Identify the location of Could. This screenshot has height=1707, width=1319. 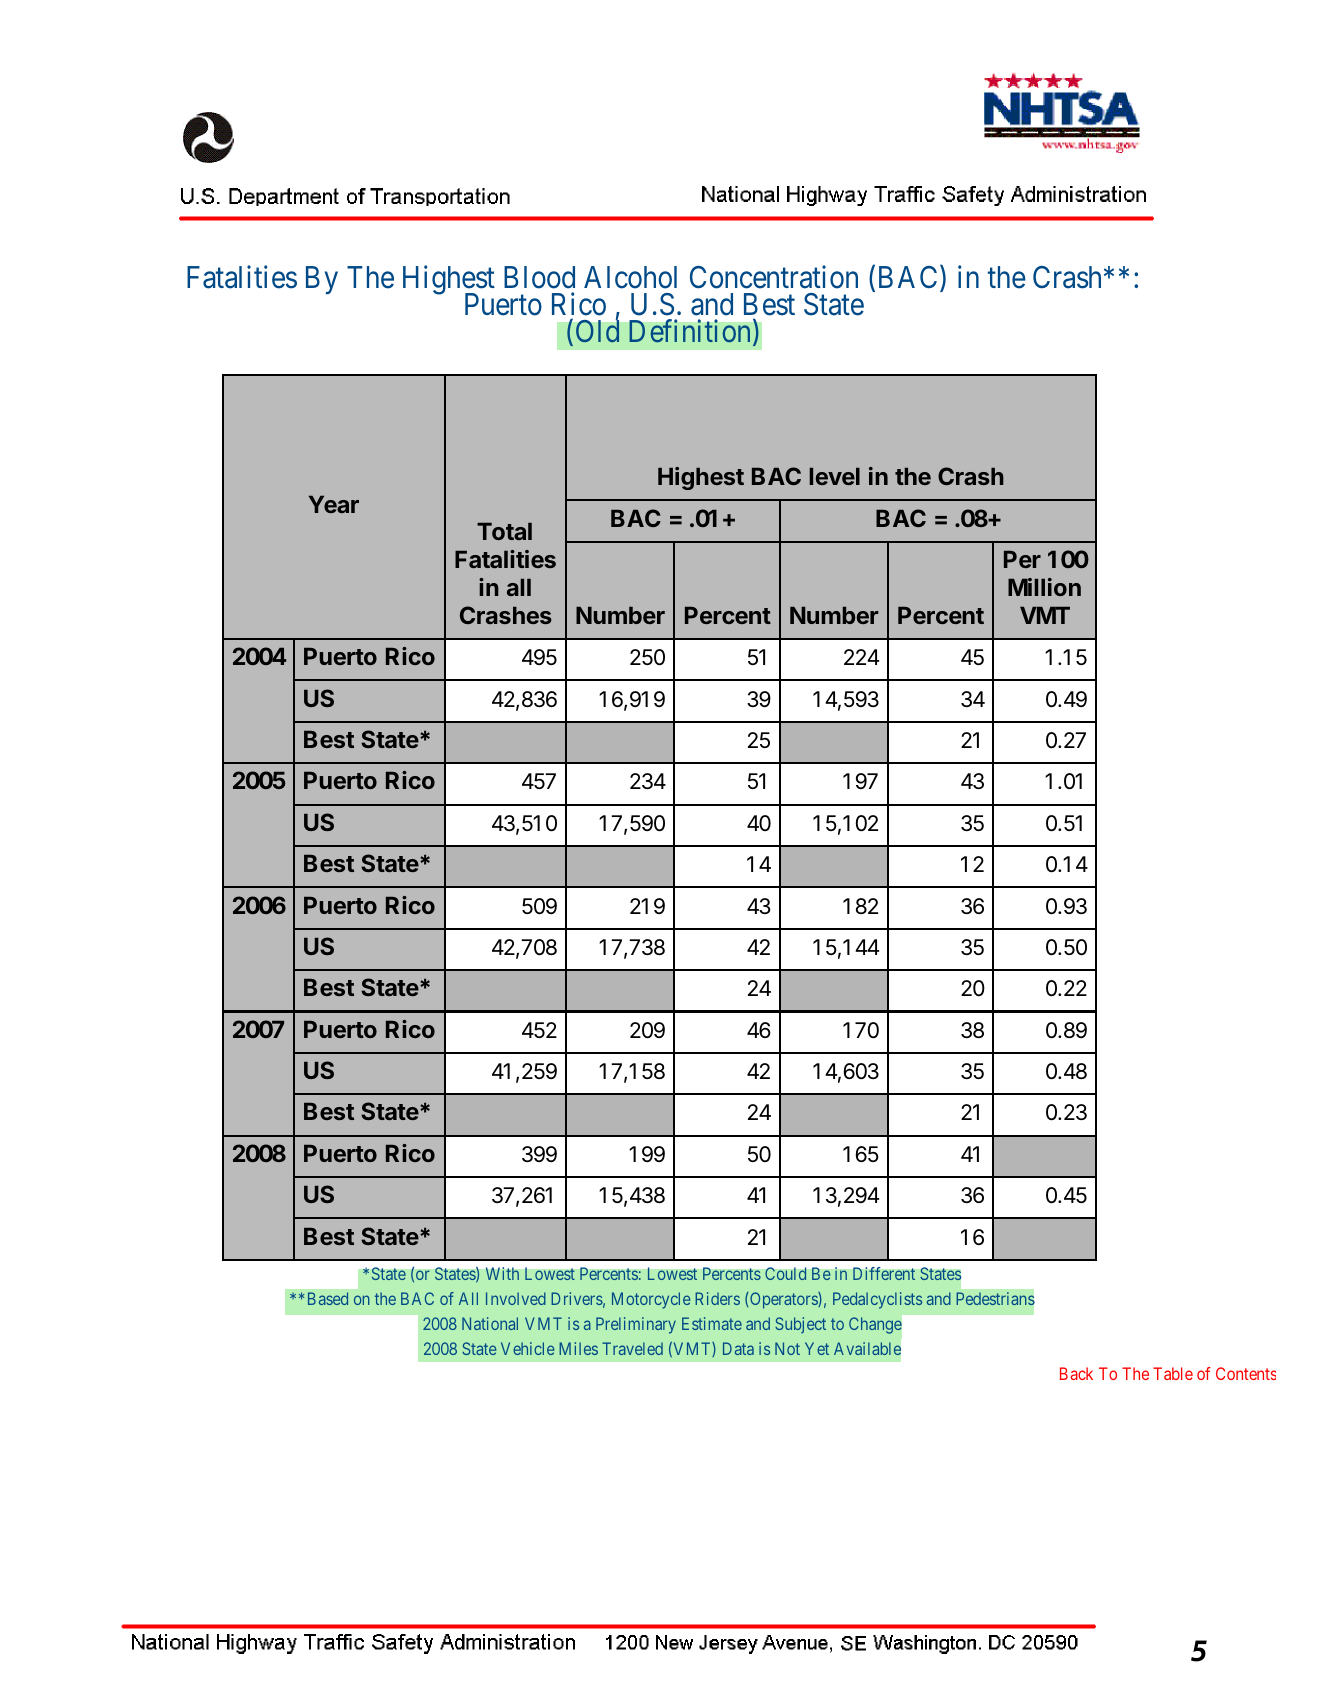
(786, 1273).
